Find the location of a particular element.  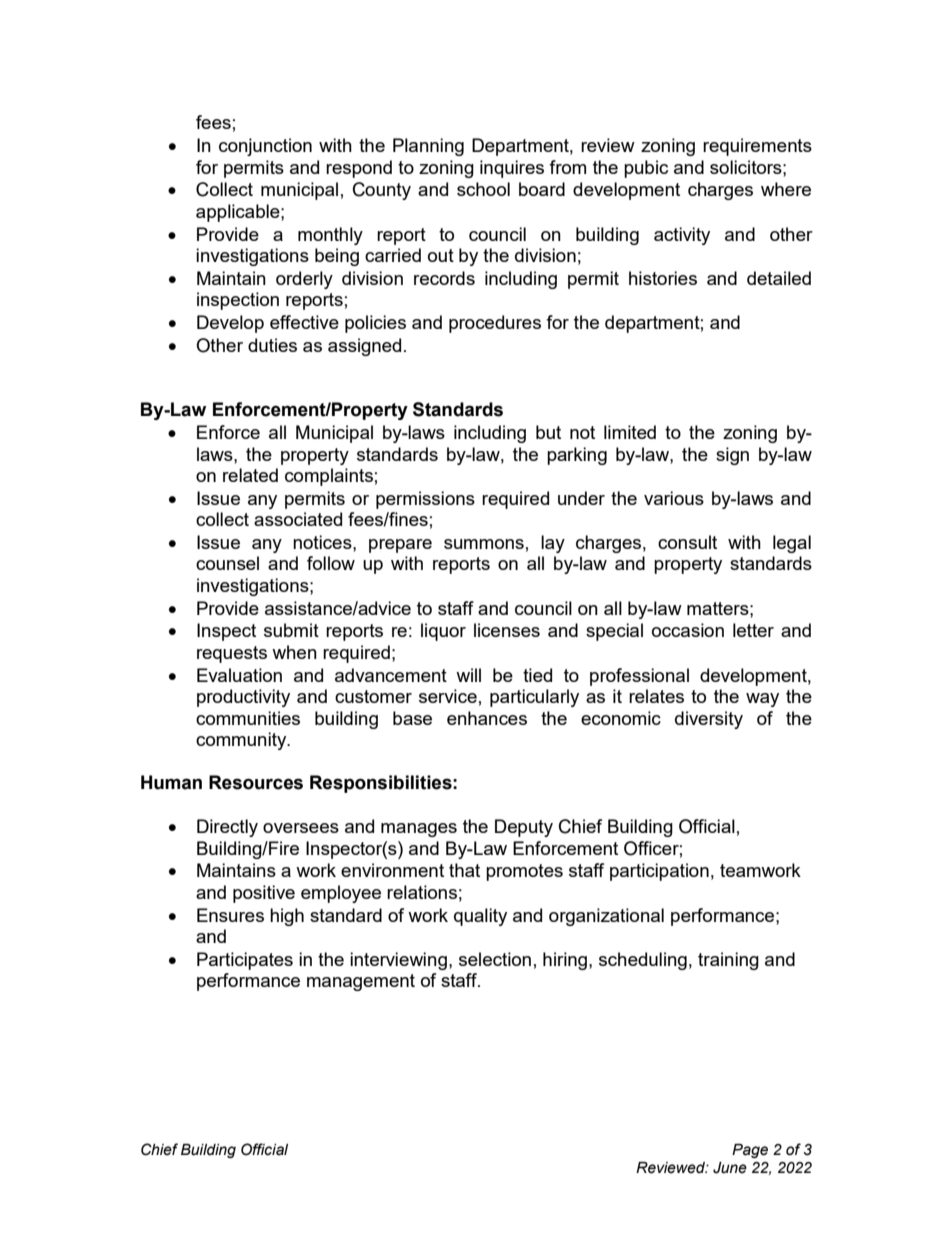

counsel is located at coordinates (227, 563).
